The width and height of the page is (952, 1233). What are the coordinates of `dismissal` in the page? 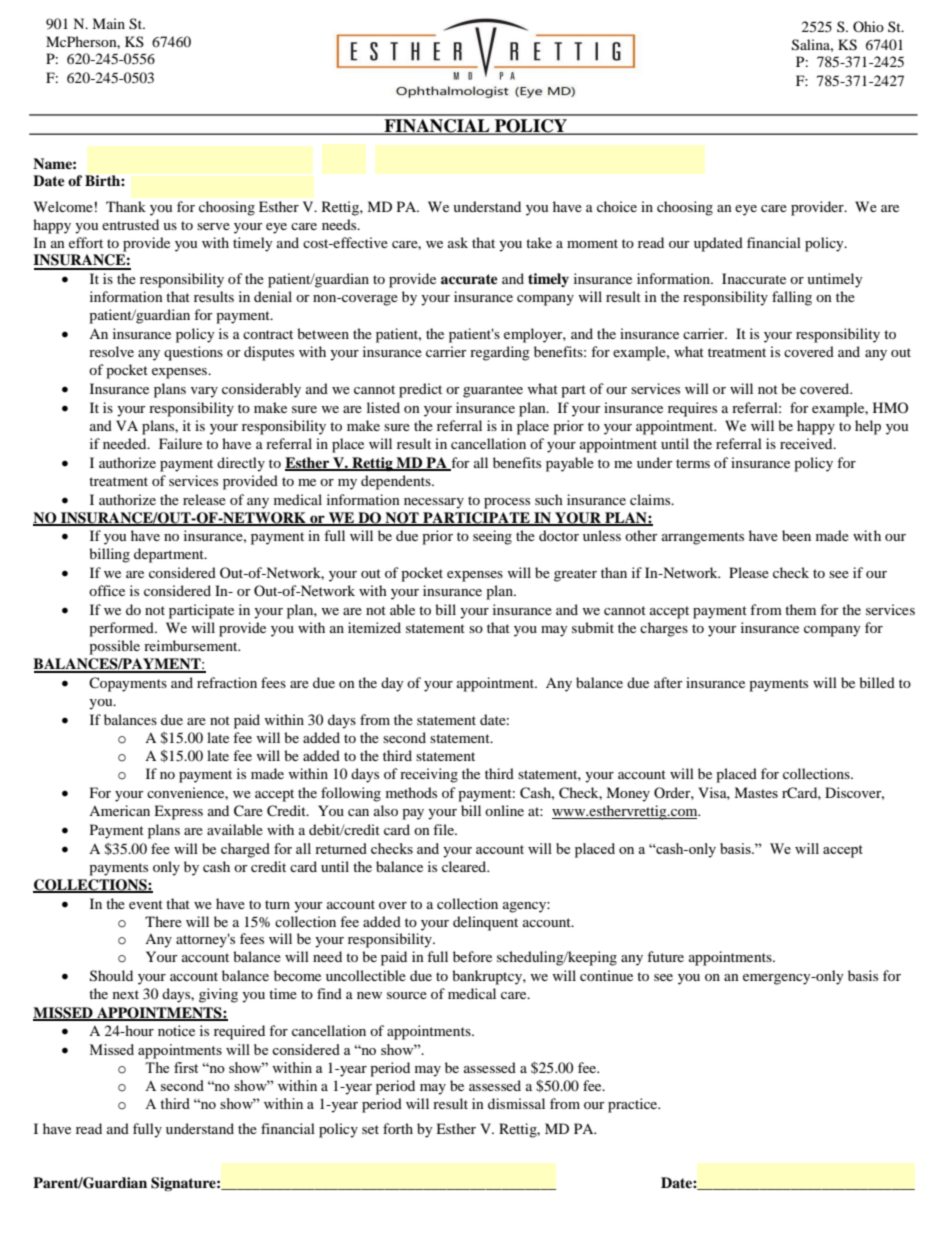 It's located at (516, 1103).
